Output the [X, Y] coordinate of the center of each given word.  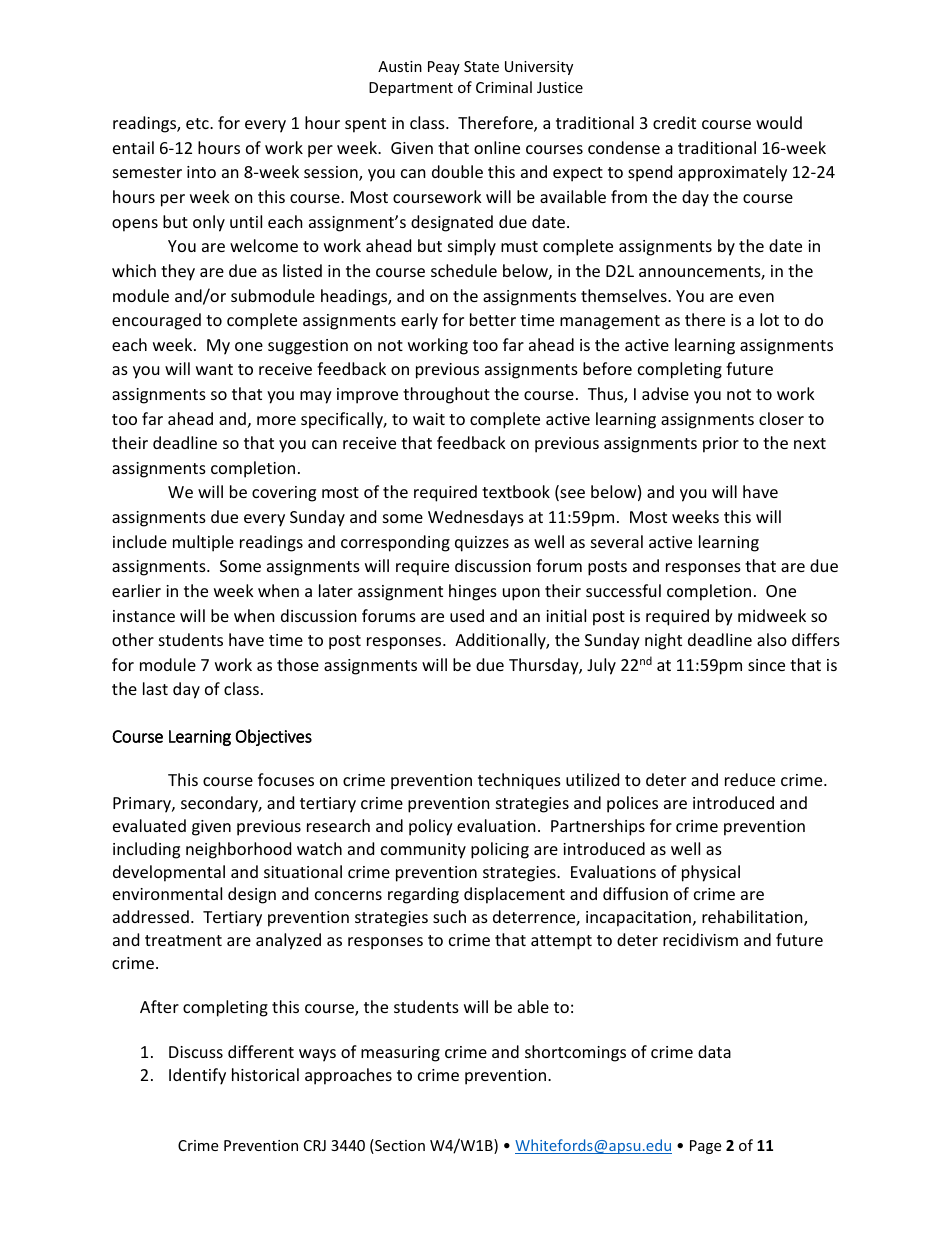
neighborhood [238, 850]
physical [711, 873]
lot [769, 319]
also [772, 639]
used [467, 615]
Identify [197, 1076]
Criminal [504, 87]
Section [399, 1146]
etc [198, 123]
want [214, 369]
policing [500, 850]
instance [144, 616]
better [493, 319]
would [779, 122]
